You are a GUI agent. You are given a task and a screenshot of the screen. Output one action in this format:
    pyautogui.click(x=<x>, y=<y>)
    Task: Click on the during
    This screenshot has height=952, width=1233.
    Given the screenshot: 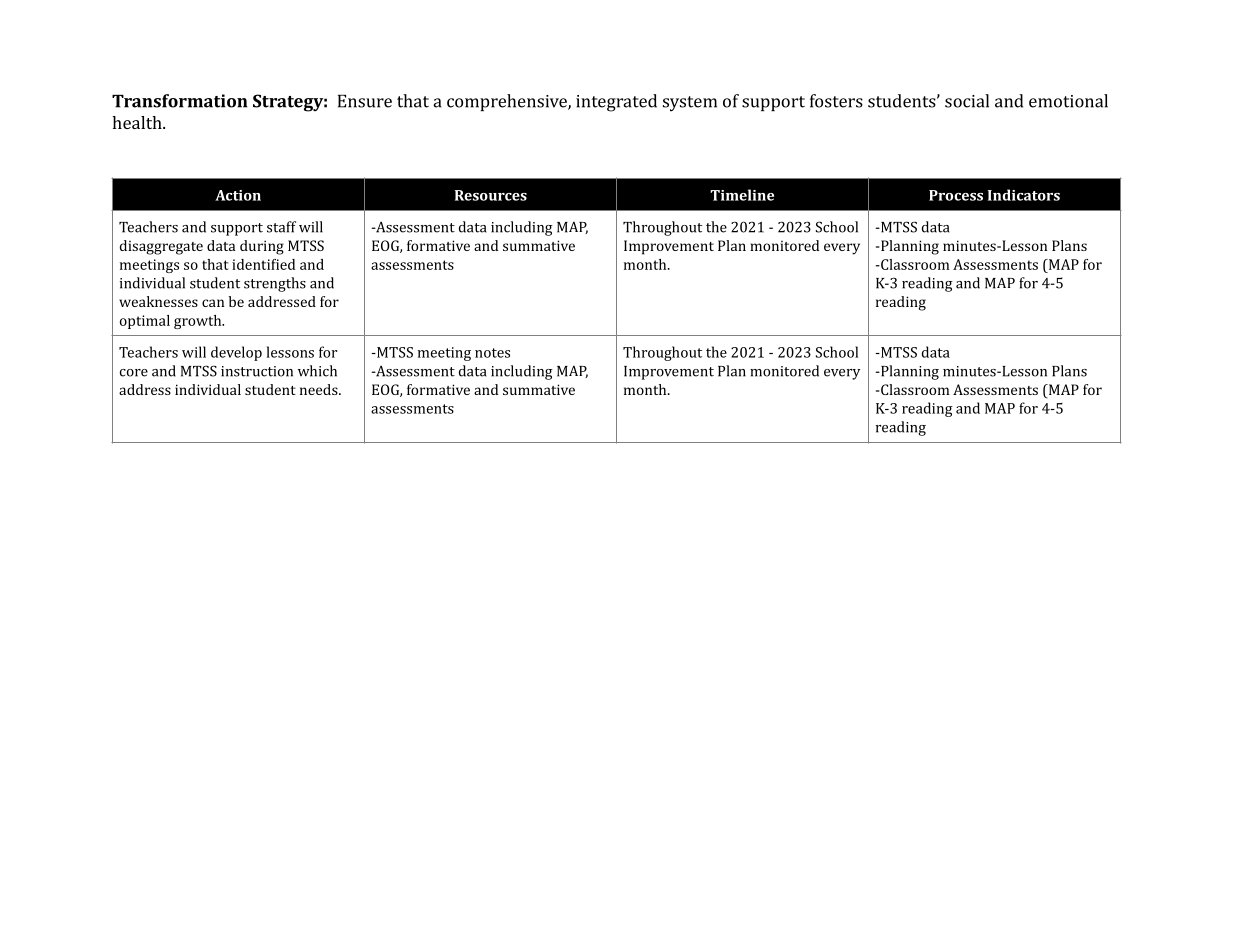 What is the action you would take?
    pyautogui.click(x=262, y=247)
